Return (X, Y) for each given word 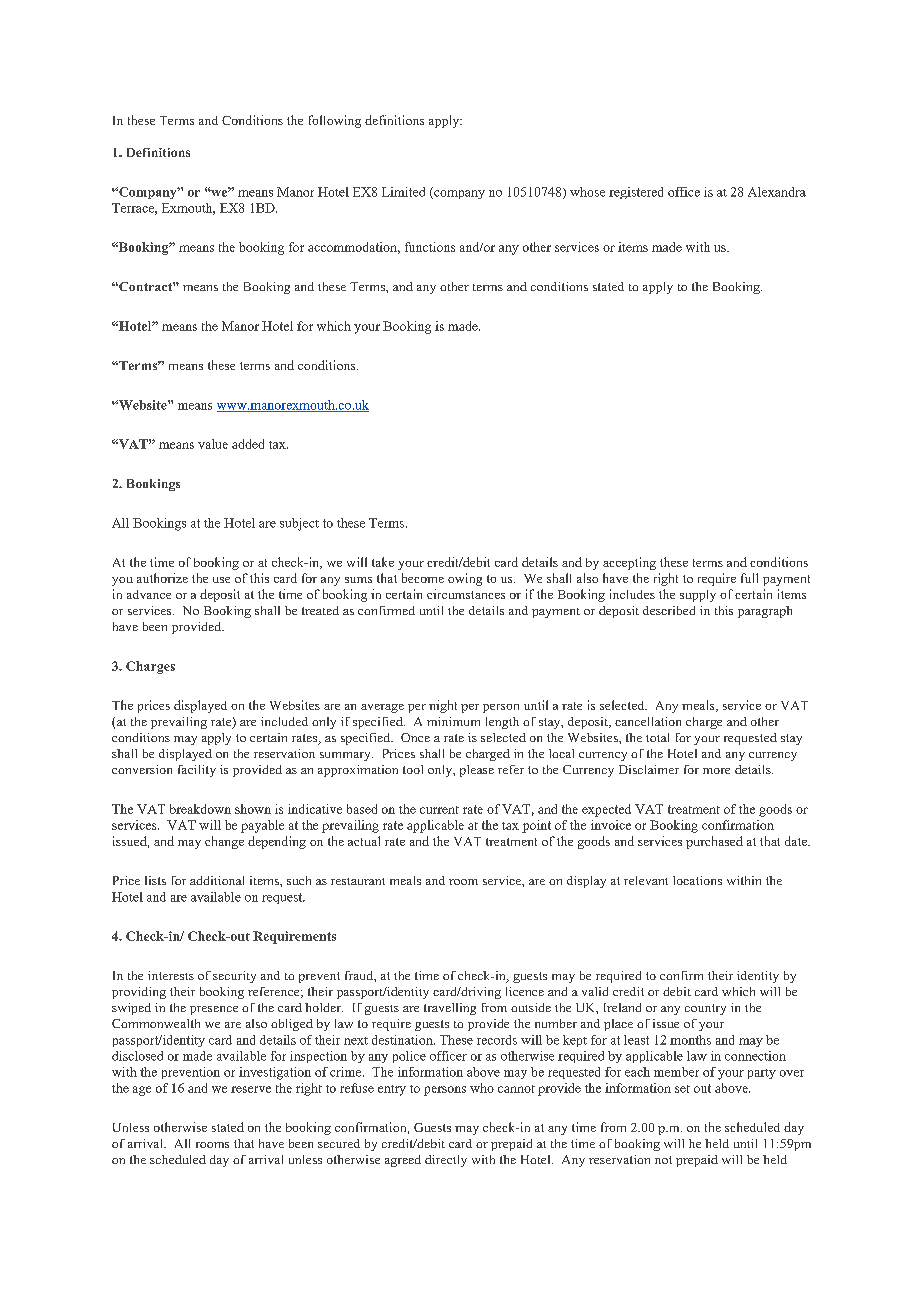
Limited (403, 192)
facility (197, 771)
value (213, 444)
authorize (162, 578)
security (234, 977)
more (716, 771)
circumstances (466, 594)
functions (430, 247)
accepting (629, 563)
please (477, 771)
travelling (450, 1009)
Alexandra (777, 192)
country (705, 1009)
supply (698, 596)
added (248, 444)
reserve (251, 1089)
